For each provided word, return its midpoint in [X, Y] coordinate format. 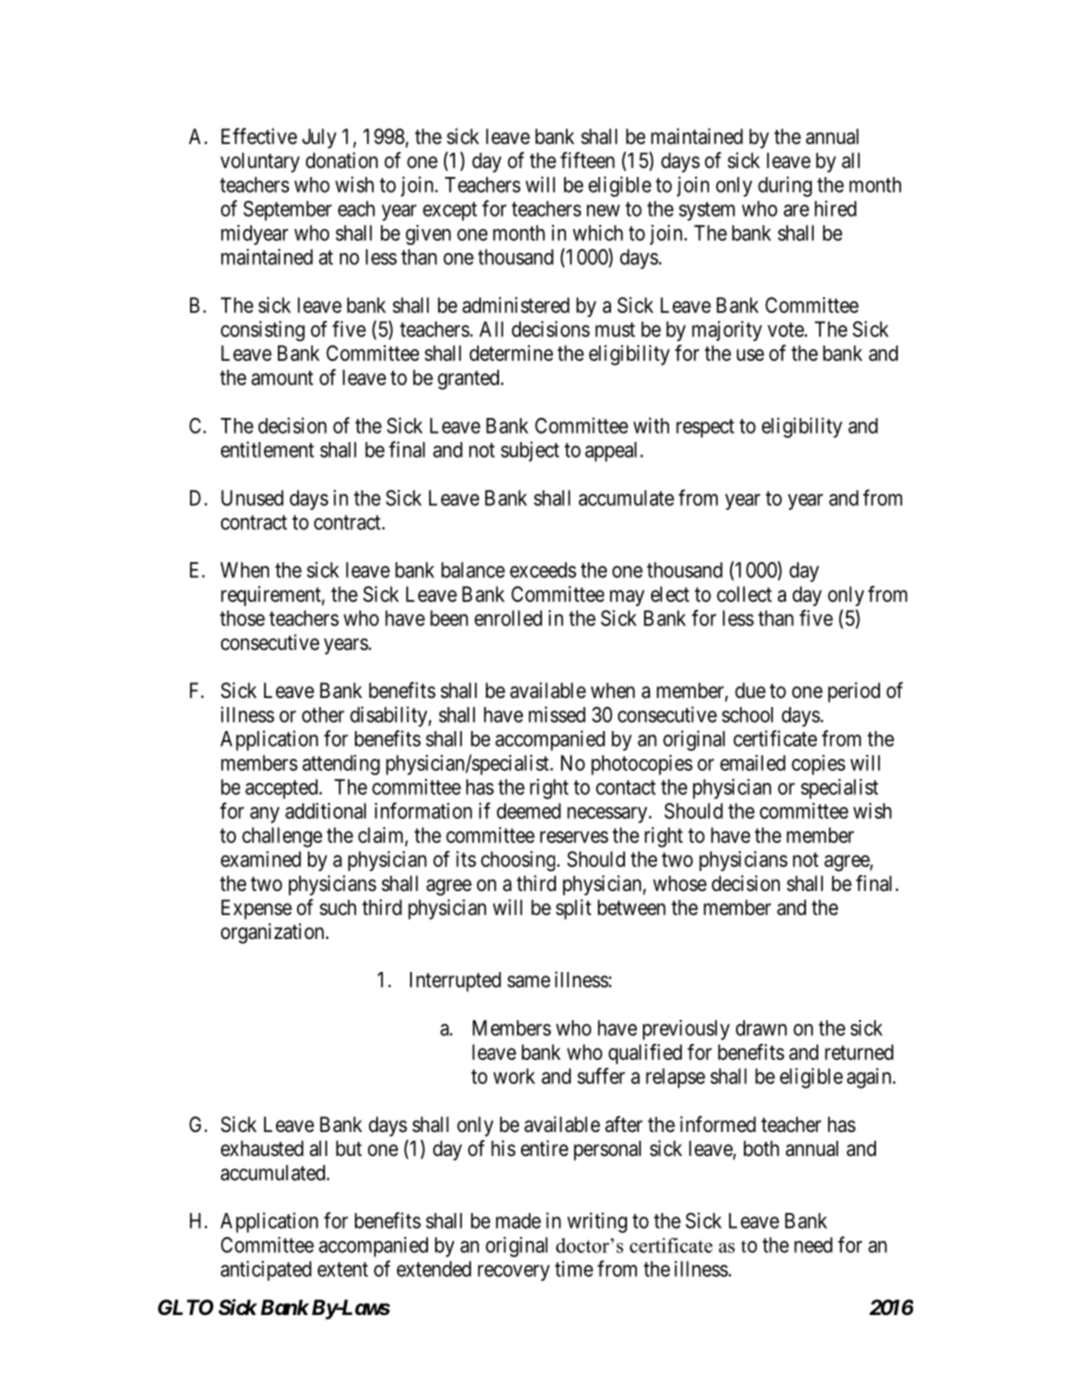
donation [342, 160]
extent [342, 1269]
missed [557, 714]
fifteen [587, 160]
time [574, 1269]
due [750, 690]
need [813, 1245]
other [323, 715]
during [785, 186]
